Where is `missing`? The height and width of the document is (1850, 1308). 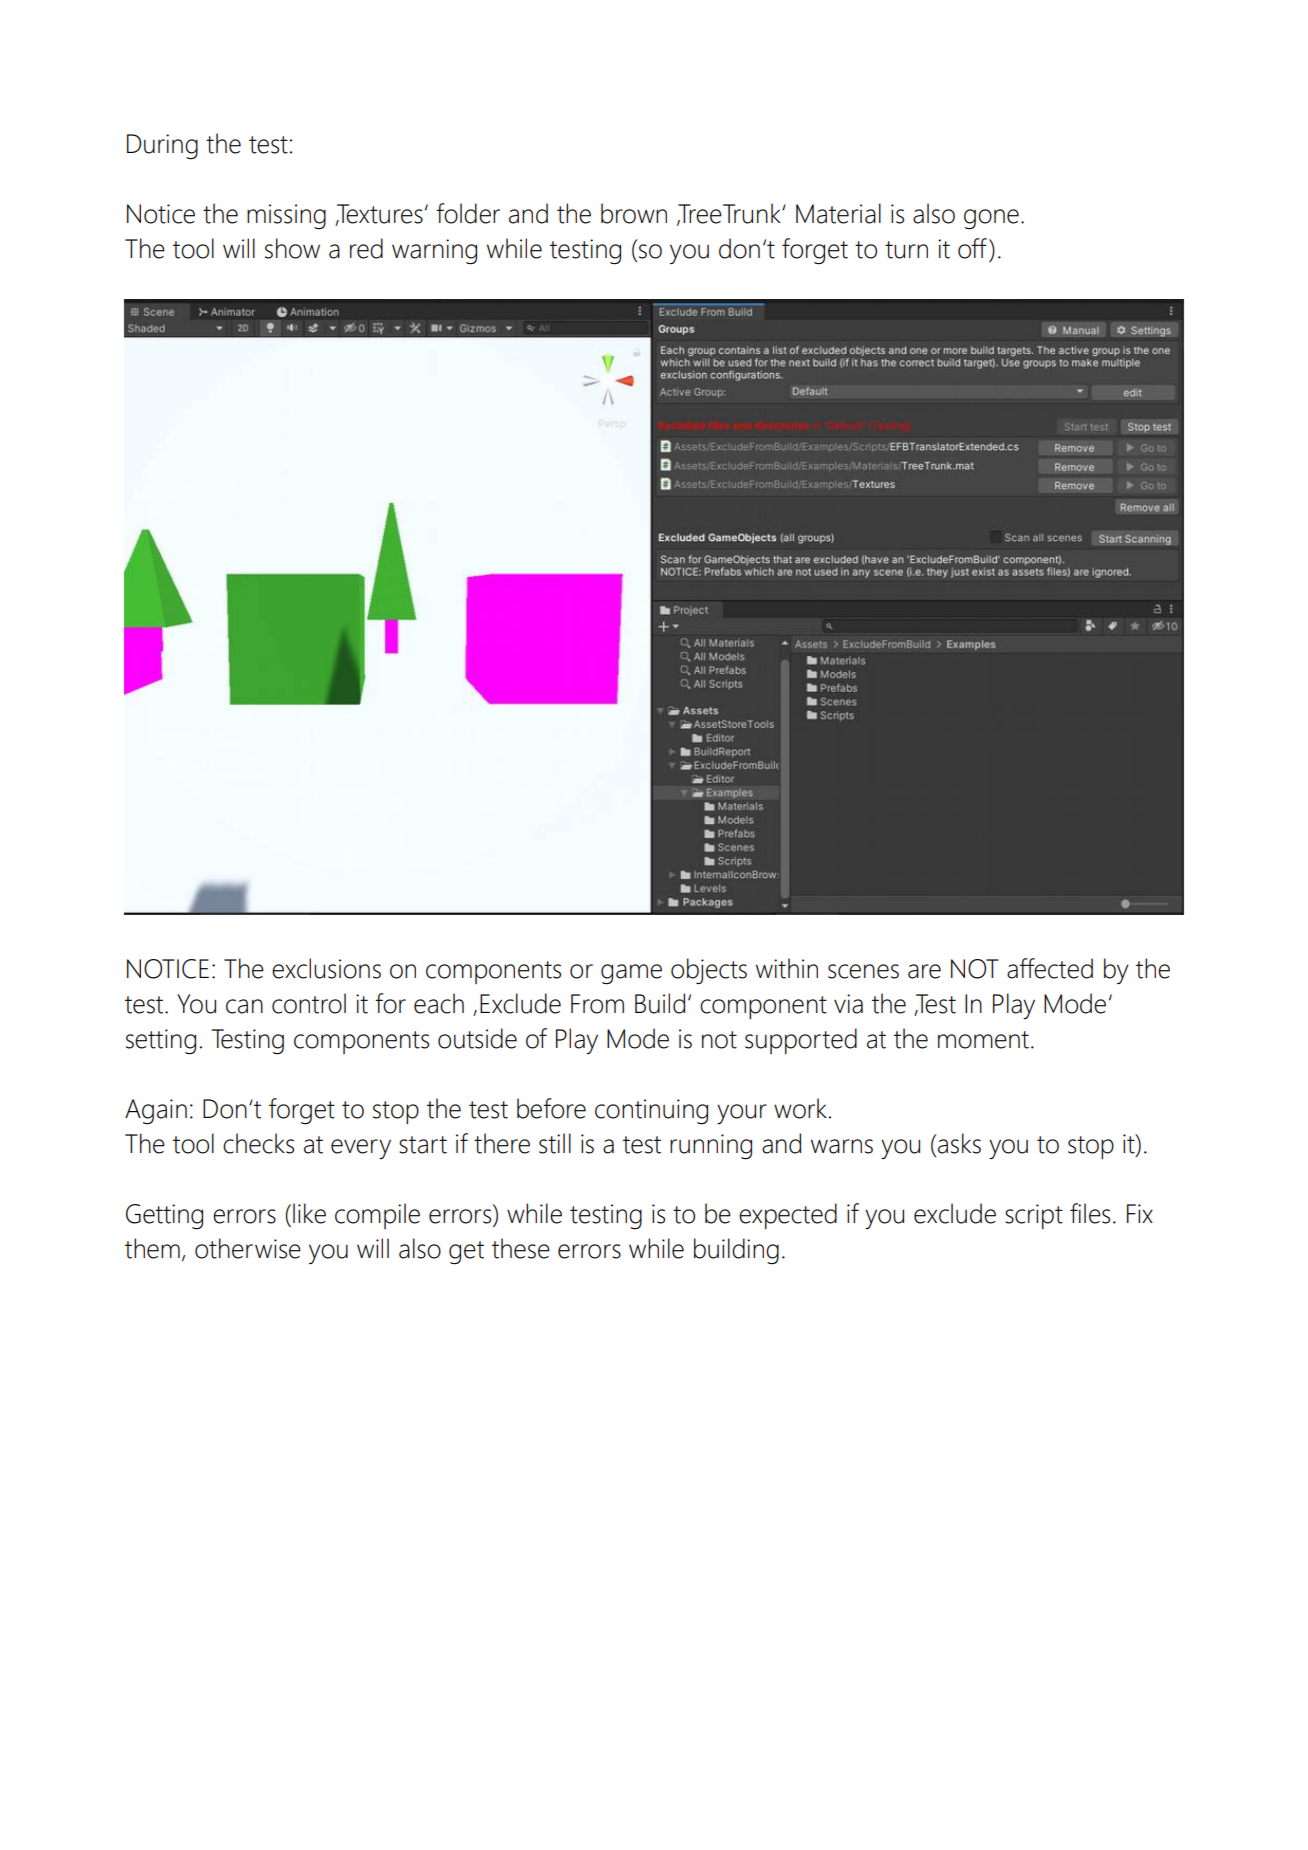
missing is located at coordinates (286, 217).
